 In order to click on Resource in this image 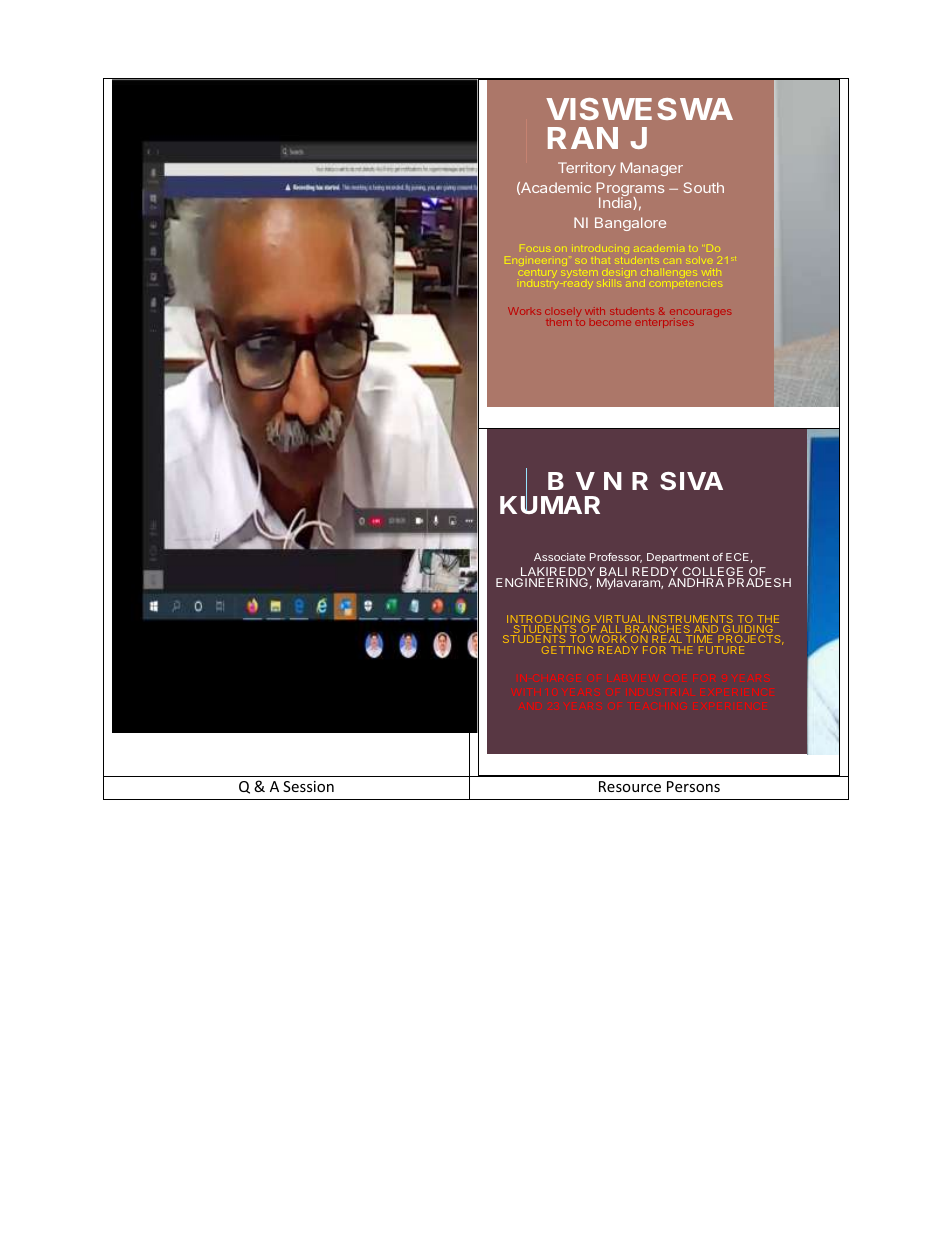, I will do `click(630, 786)`.
